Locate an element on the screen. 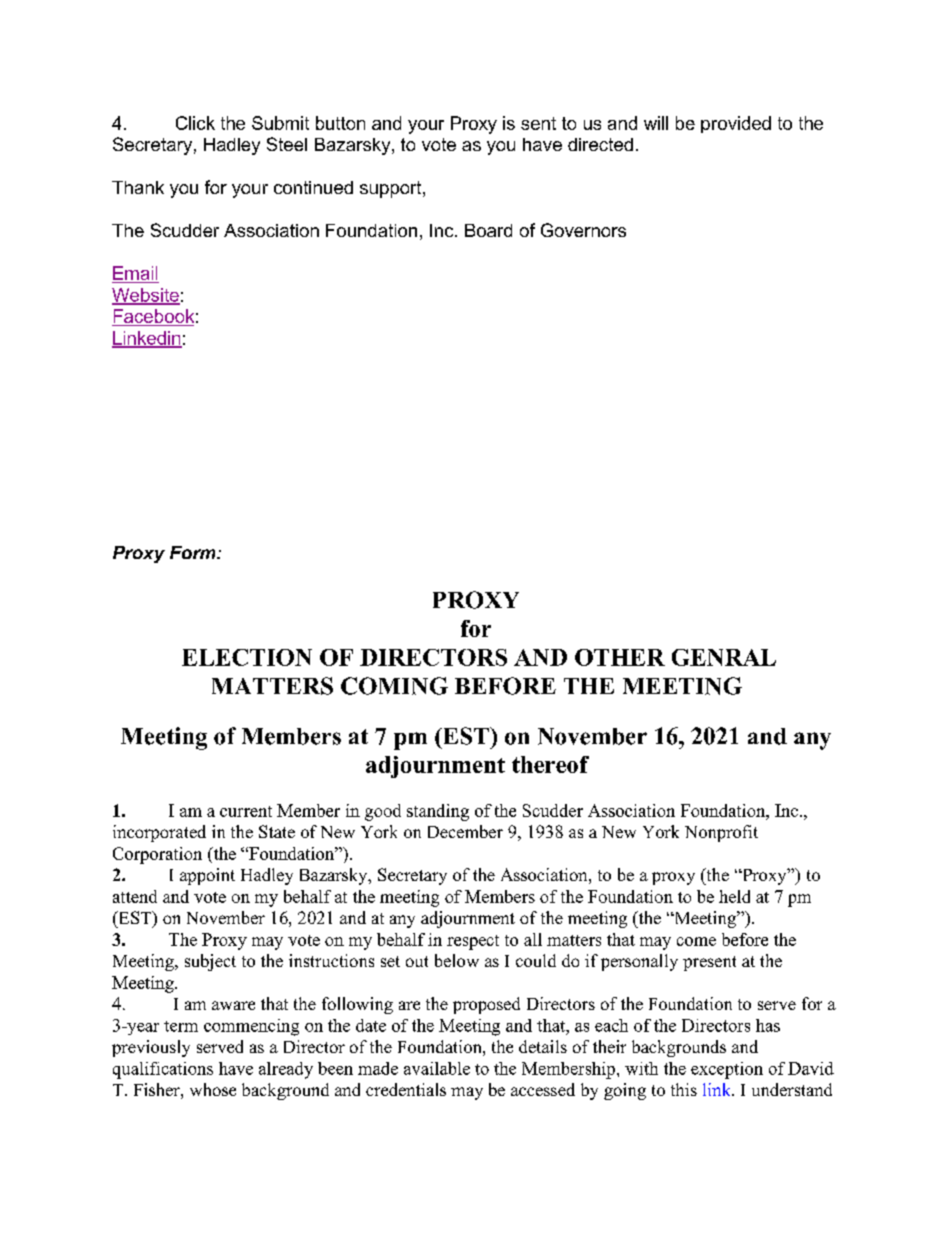  OTHER is located at coordinates (620, 657).
